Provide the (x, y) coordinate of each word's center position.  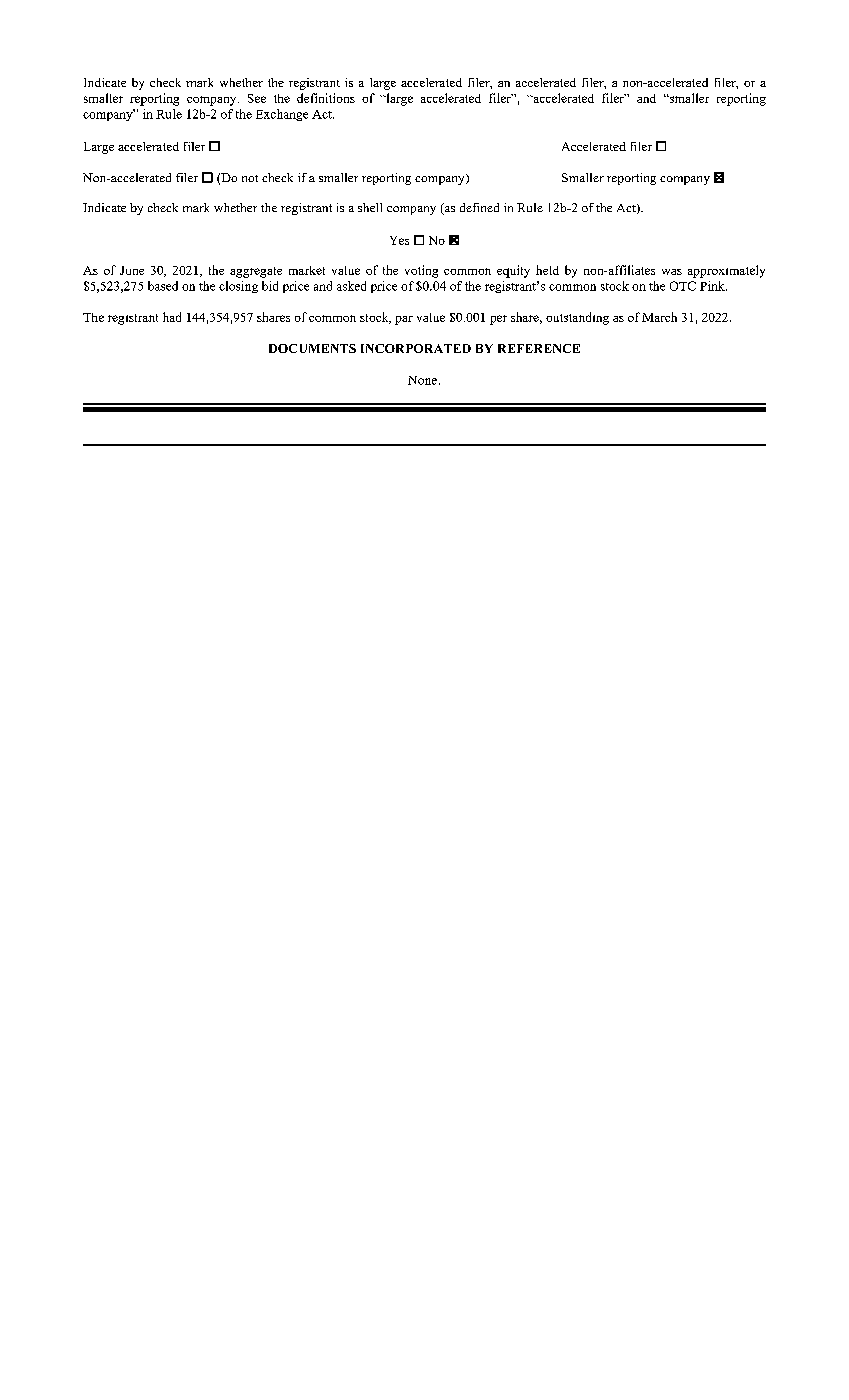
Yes (399, 240)
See (257, 98)
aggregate (256, 272)
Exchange (282, 115)
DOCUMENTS (312, 348)
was (672, 272)
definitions (326, 98)
